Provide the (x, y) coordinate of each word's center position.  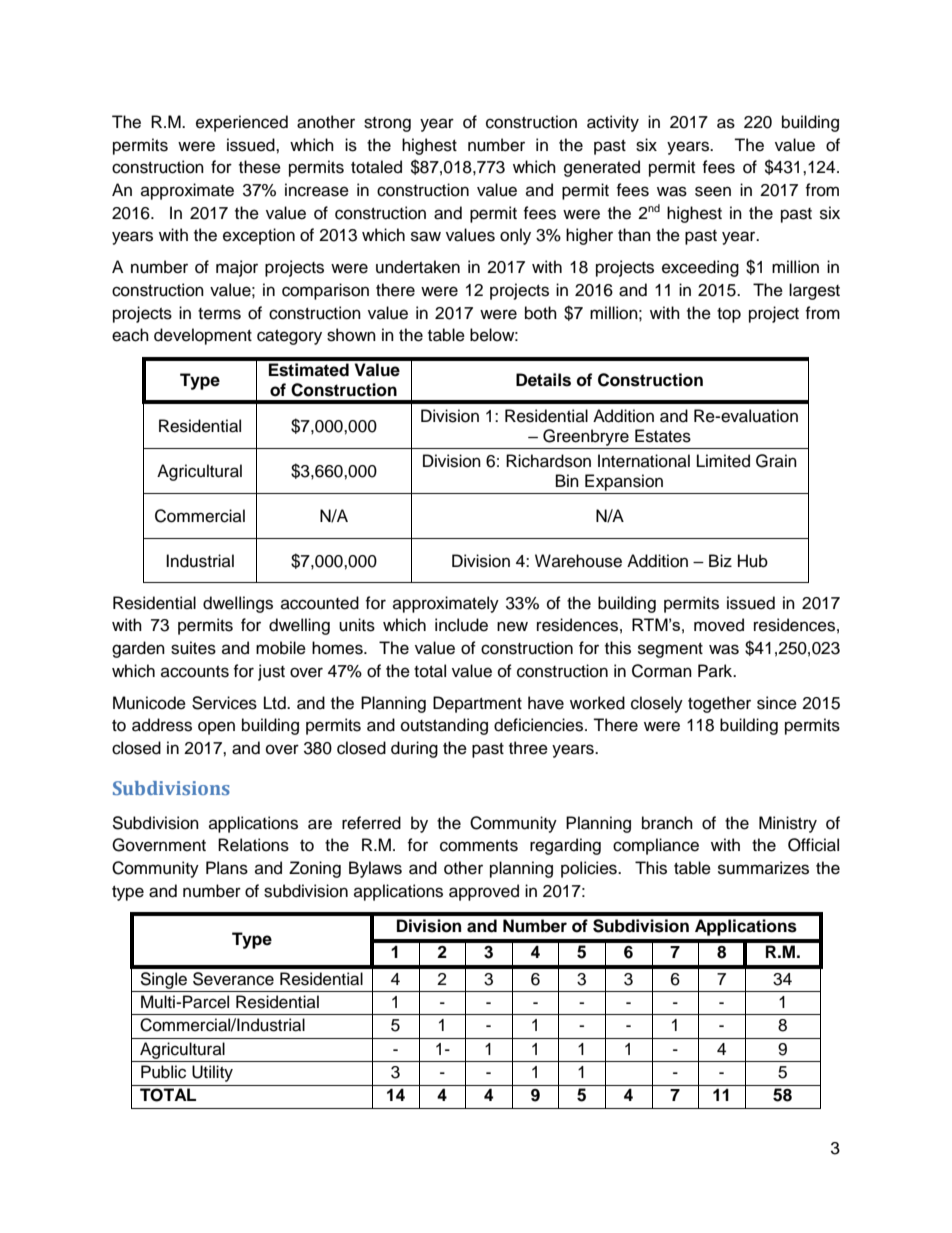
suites (193, 648)
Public (163, 1072)
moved (719, 625)
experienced (242, 123)
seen (713, 191)
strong (387, 124)
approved (484, 892)
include (461, 625)
